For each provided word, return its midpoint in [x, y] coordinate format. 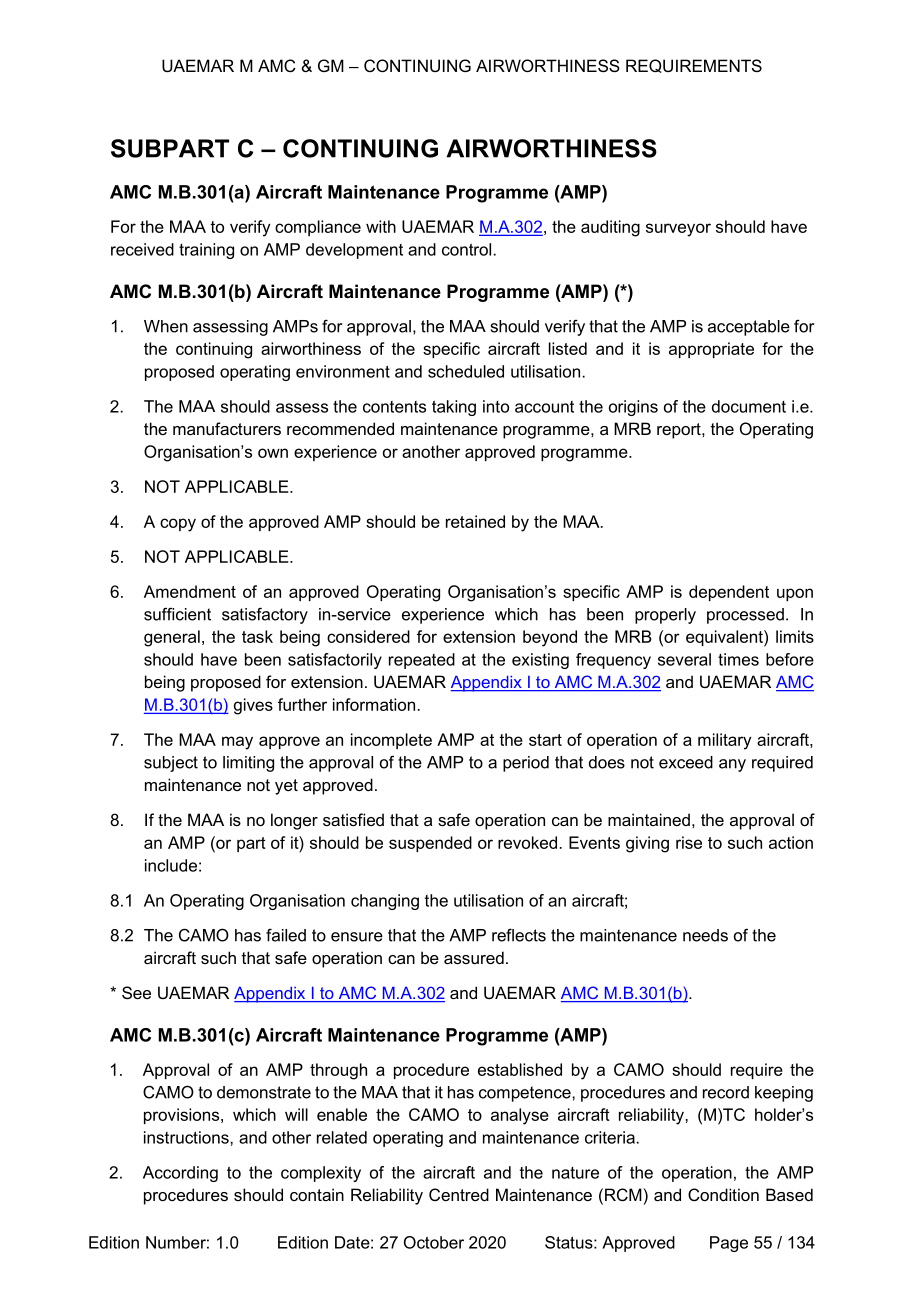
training [206, 251]
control [466, 249]
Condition [723, 1194]
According [180, 1174]
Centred [459, 1194]
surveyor [678, 230]
